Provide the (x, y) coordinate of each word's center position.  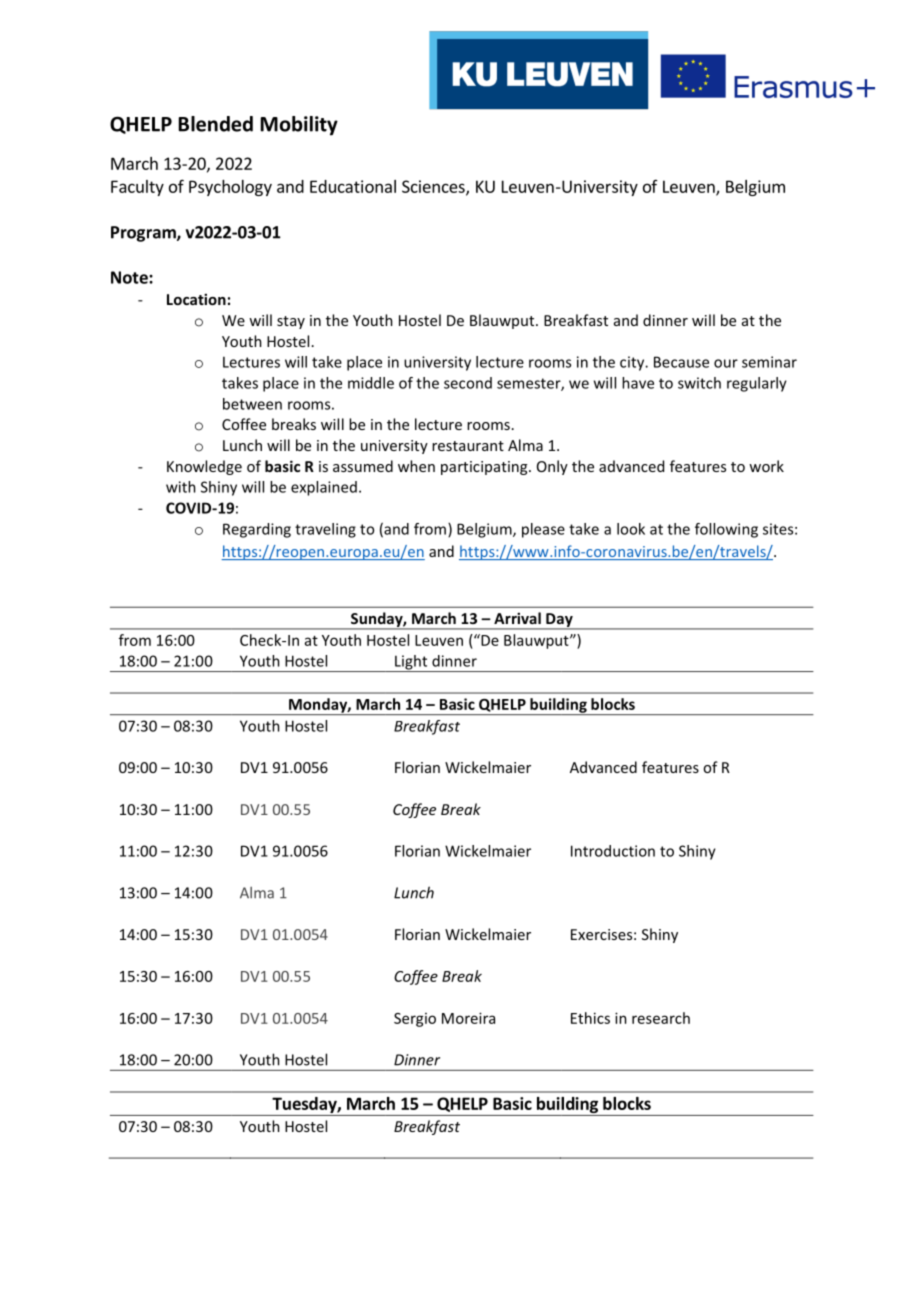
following (726, 530)
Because (681, 362)
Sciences (434, 187)
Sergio (415, 1020)
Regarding (257, 530)
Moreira (468, 1018)
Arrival (517, 618)
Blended (215, 124)
